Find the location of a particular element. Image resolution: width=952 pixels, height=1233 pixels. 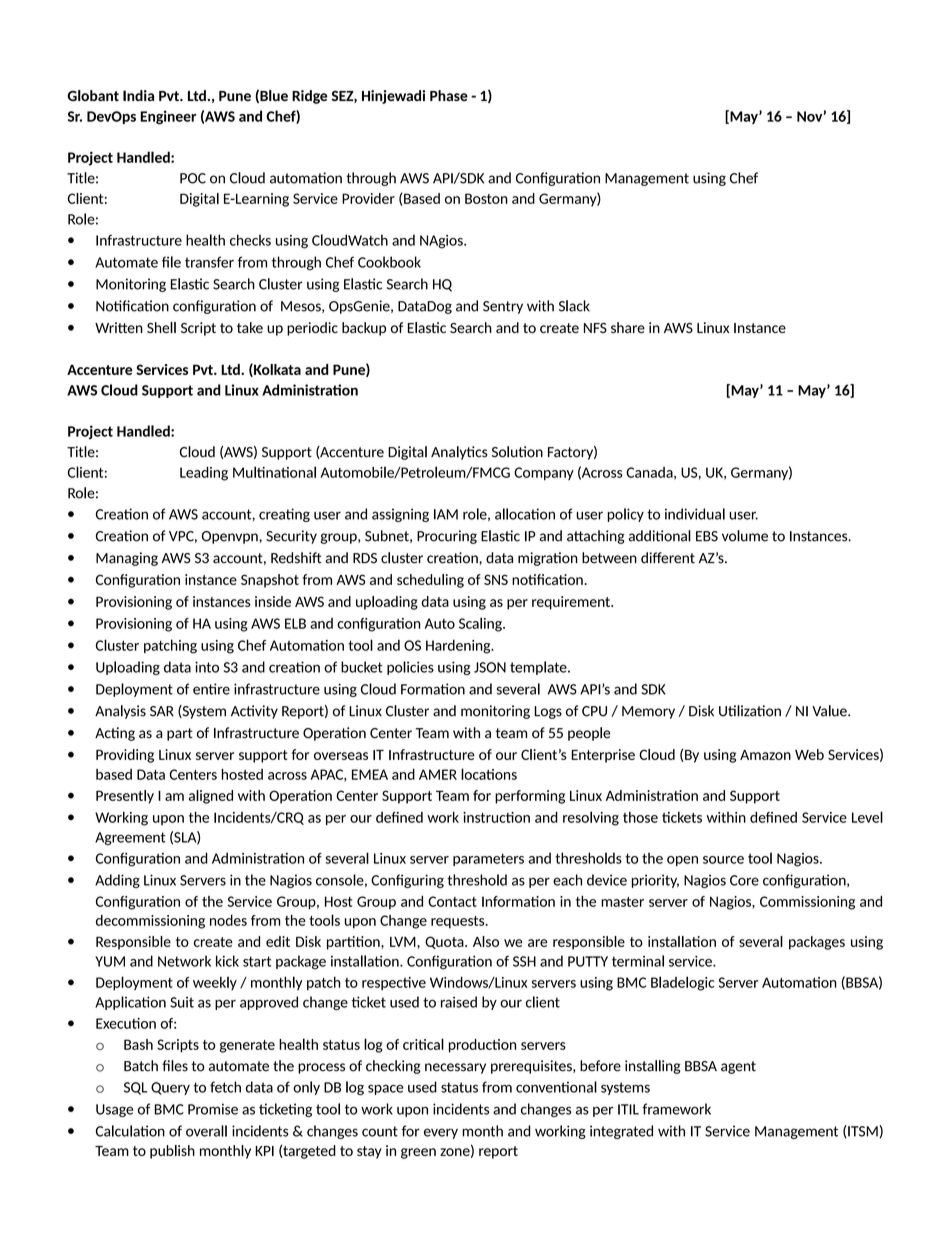

Scaling is located at coordinates (481, 624).
